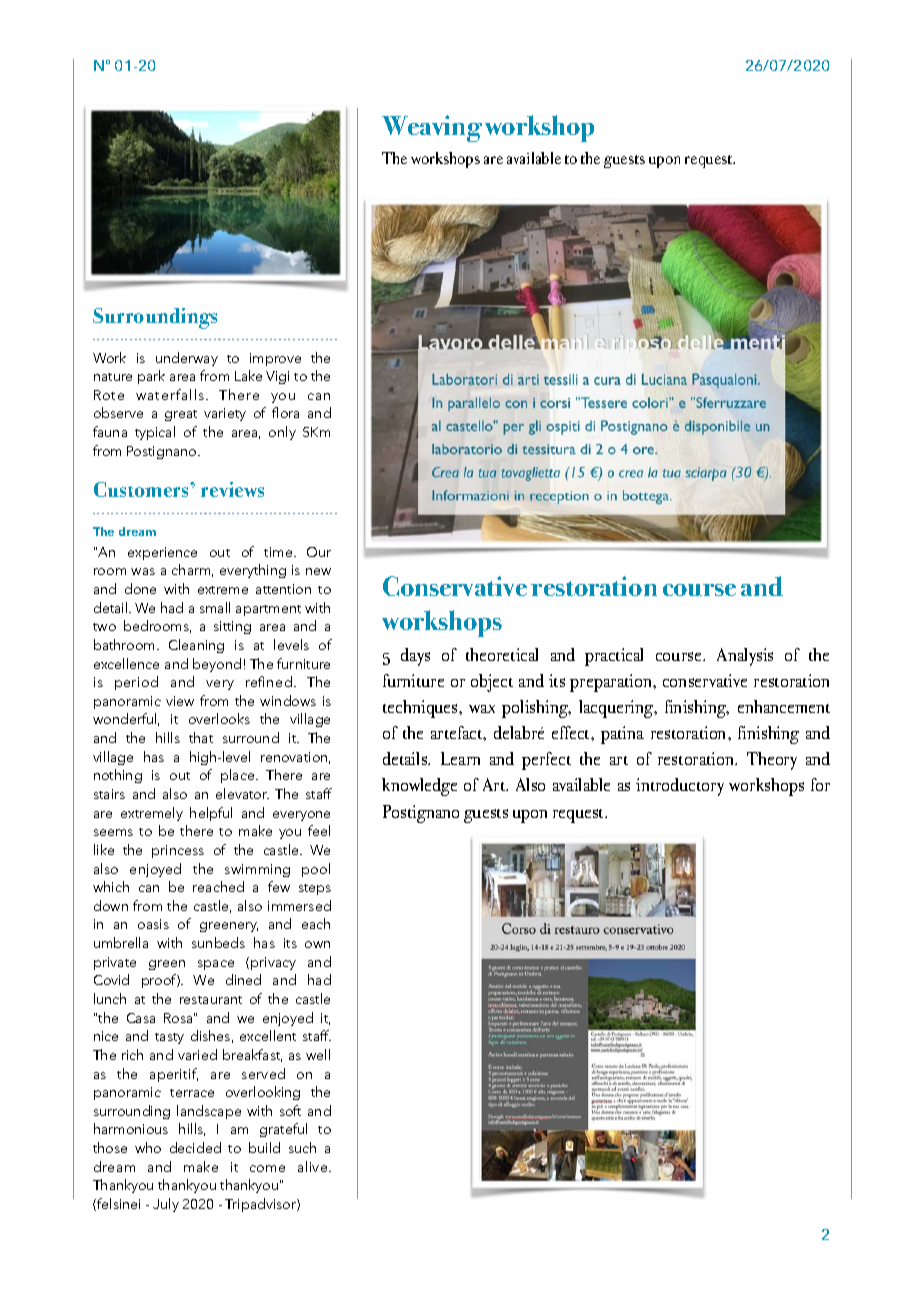 Image resolution: width=924 pixels, height=1308 pixels. What do you see at coordinates (502, 654) in the screenshot?
I see `theoretical` at bounding box center [502, 654].
